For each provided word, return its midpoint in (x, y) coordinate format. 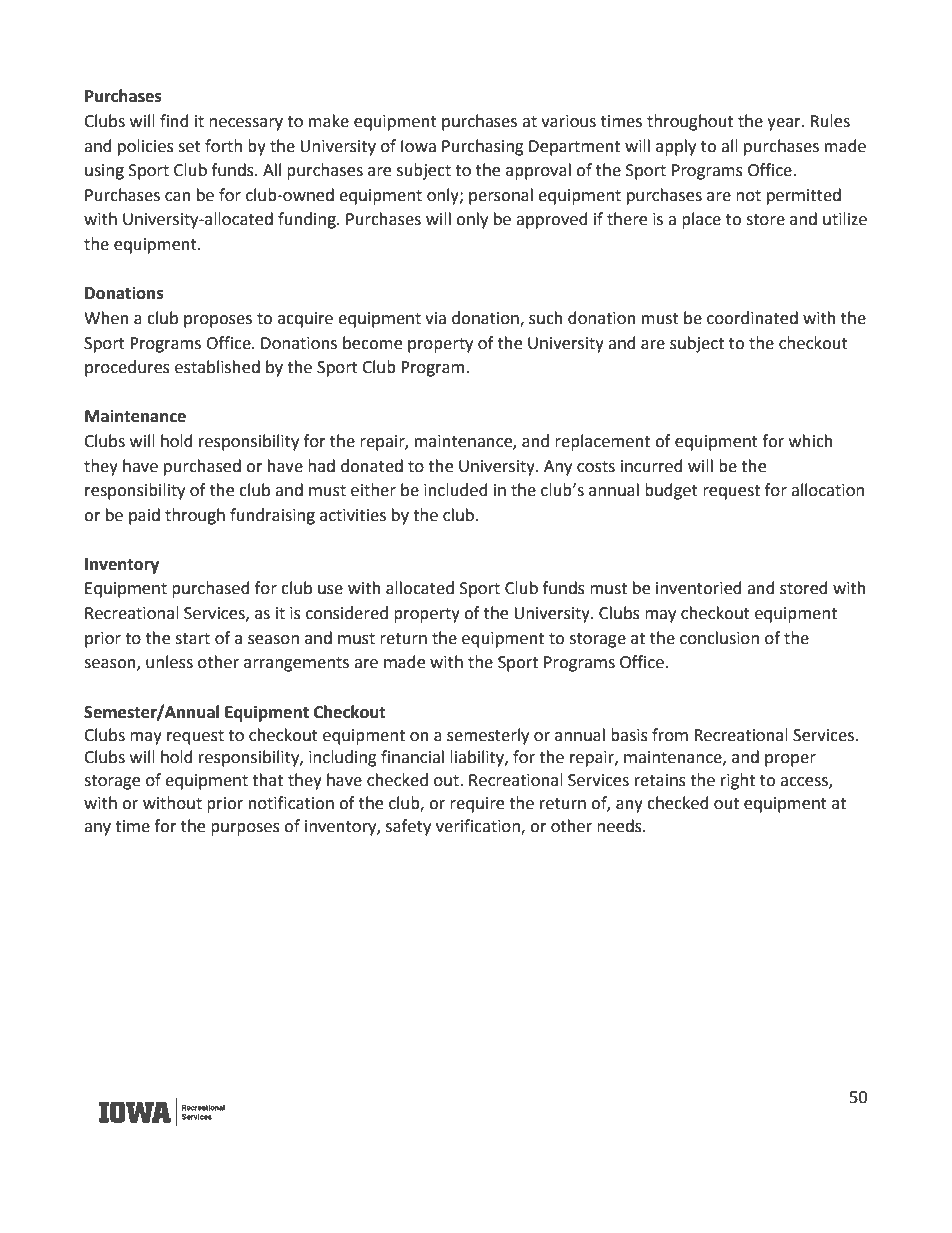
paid (144, 516)
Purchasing (483, 147)
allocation (827, 490)
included (456, 490)
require (477, 805)
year (785, 124)
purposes (245, 829)
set (189, 147)
